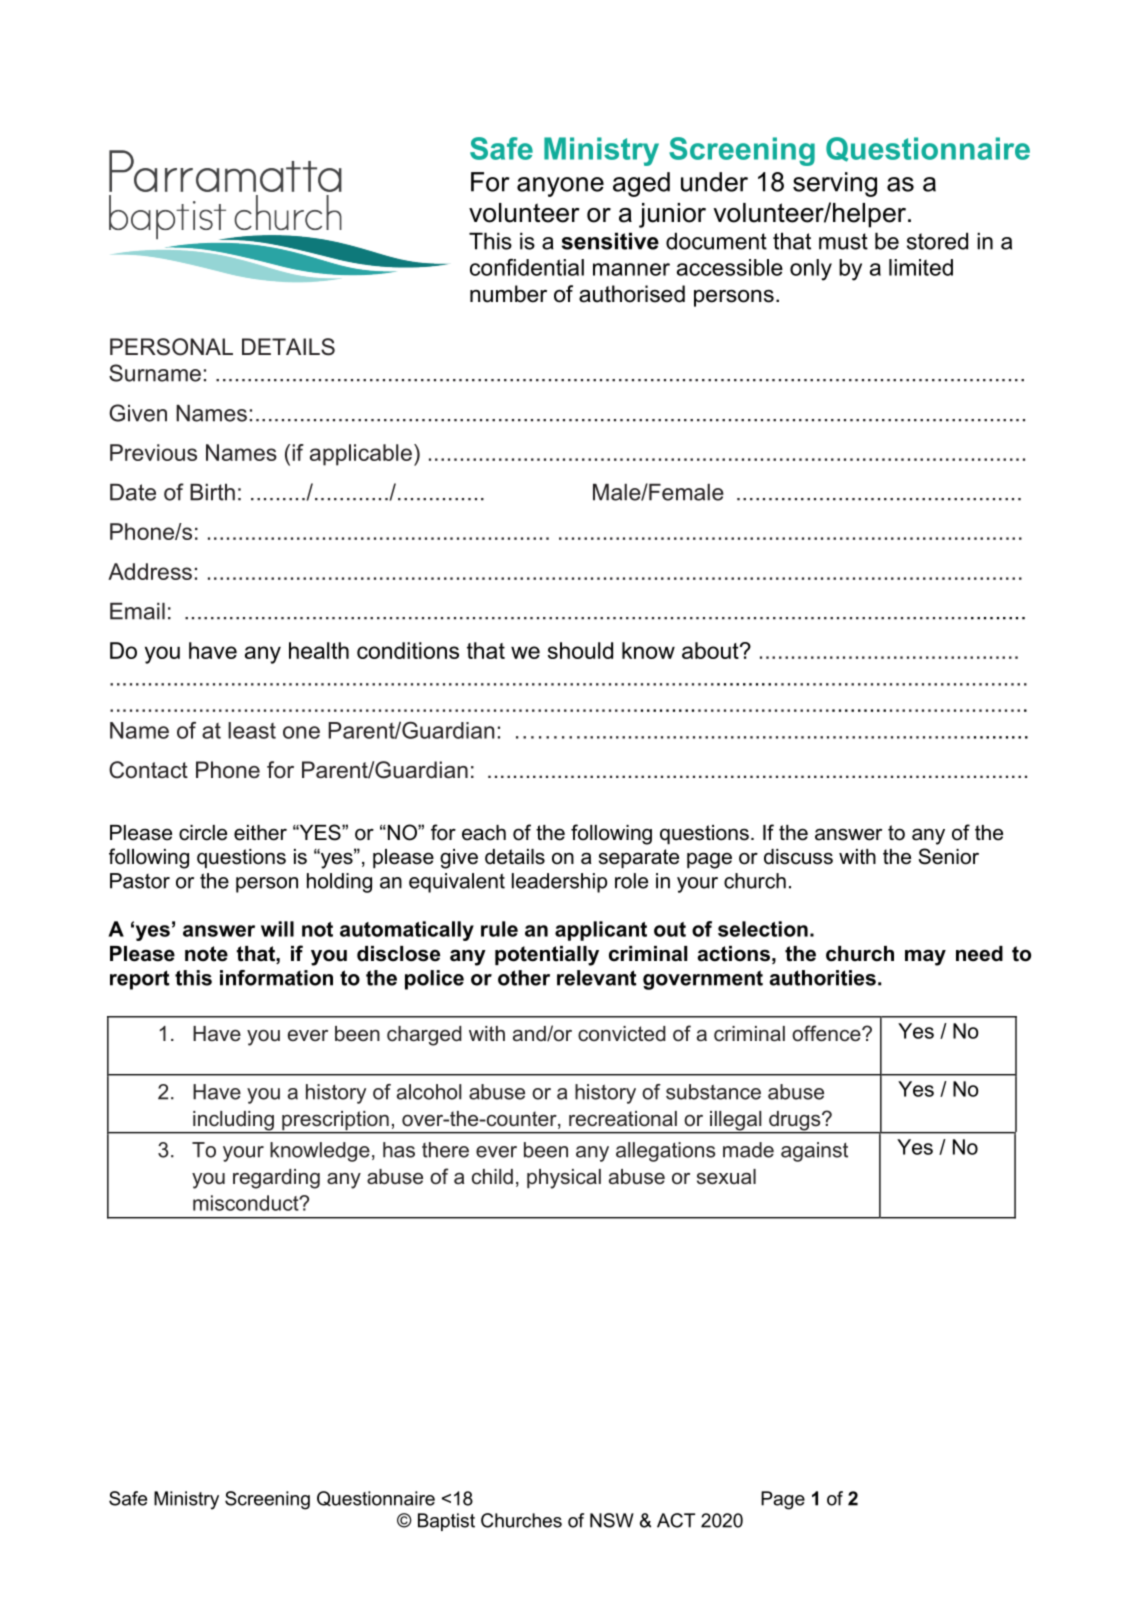 The image size is (1140, 1613). What do you see at coordinates (212, 492) in the image?
I see `Birth` at bounding box center [212, 492].
